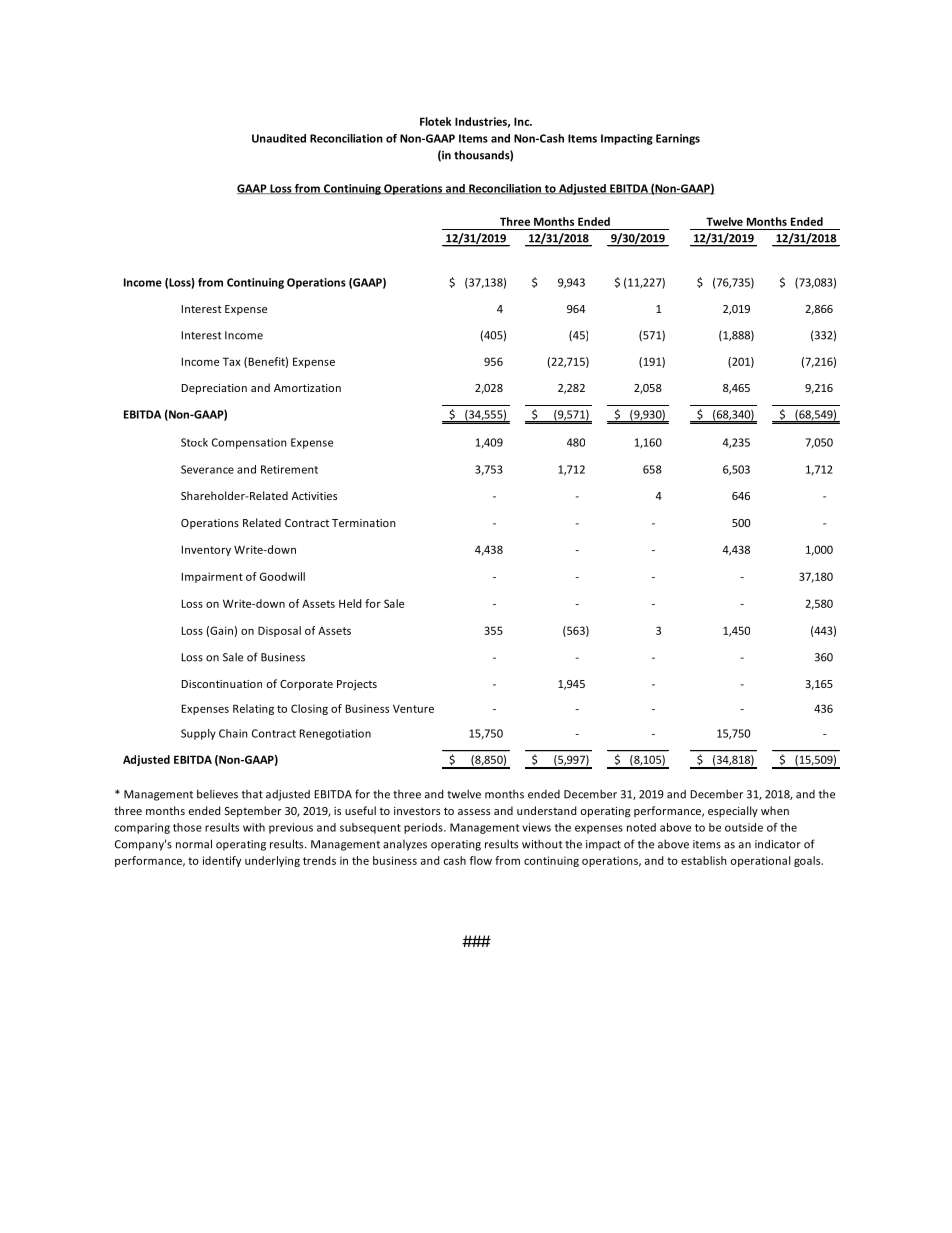  What do you see at coordinates (289, 469) in the screenshot?
I see `Retirement` at bounding box center [289, 469].
